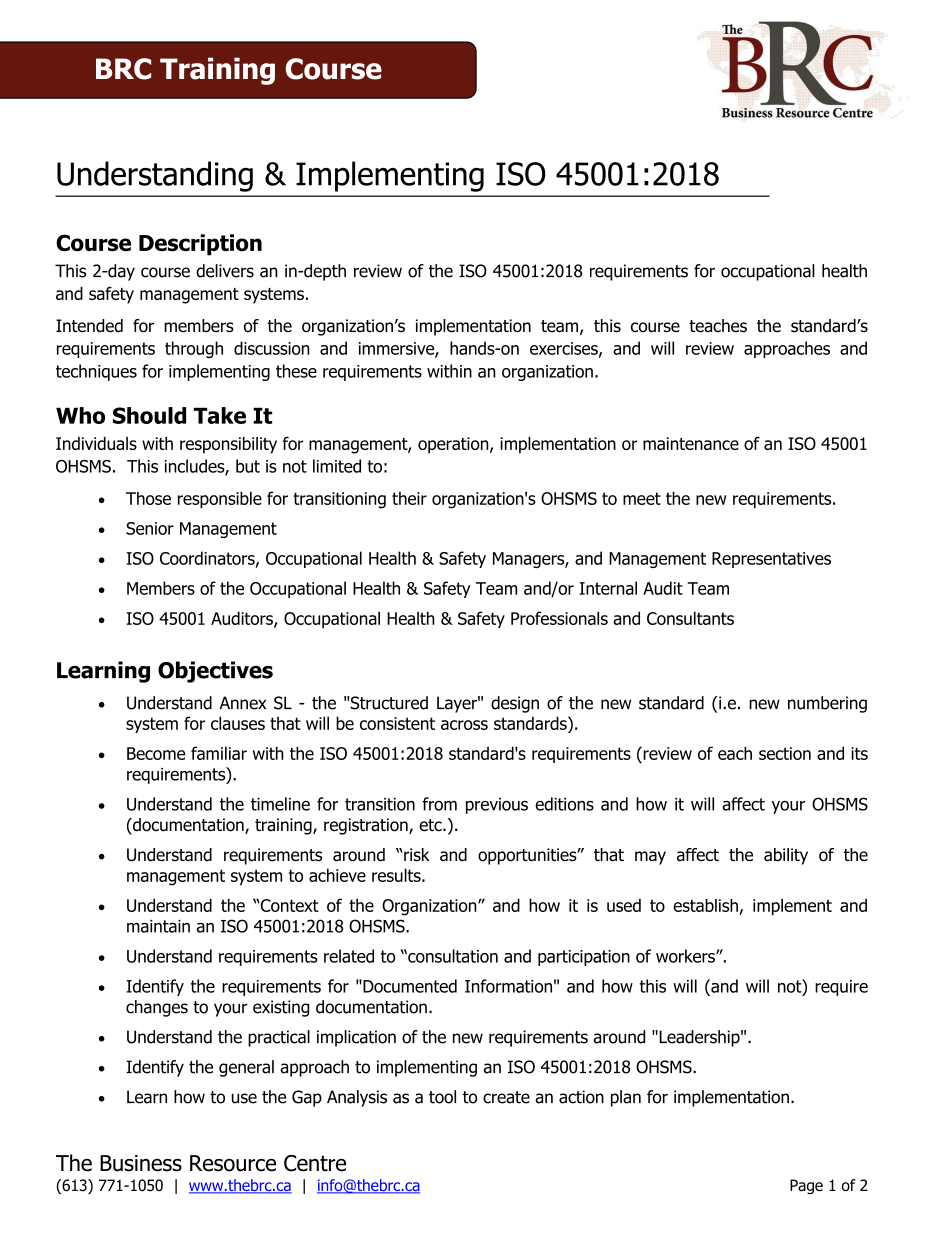  What do you see at coordinates (771, 560) in the page?
I see `Representatives` at bounding box center [771, 560].
